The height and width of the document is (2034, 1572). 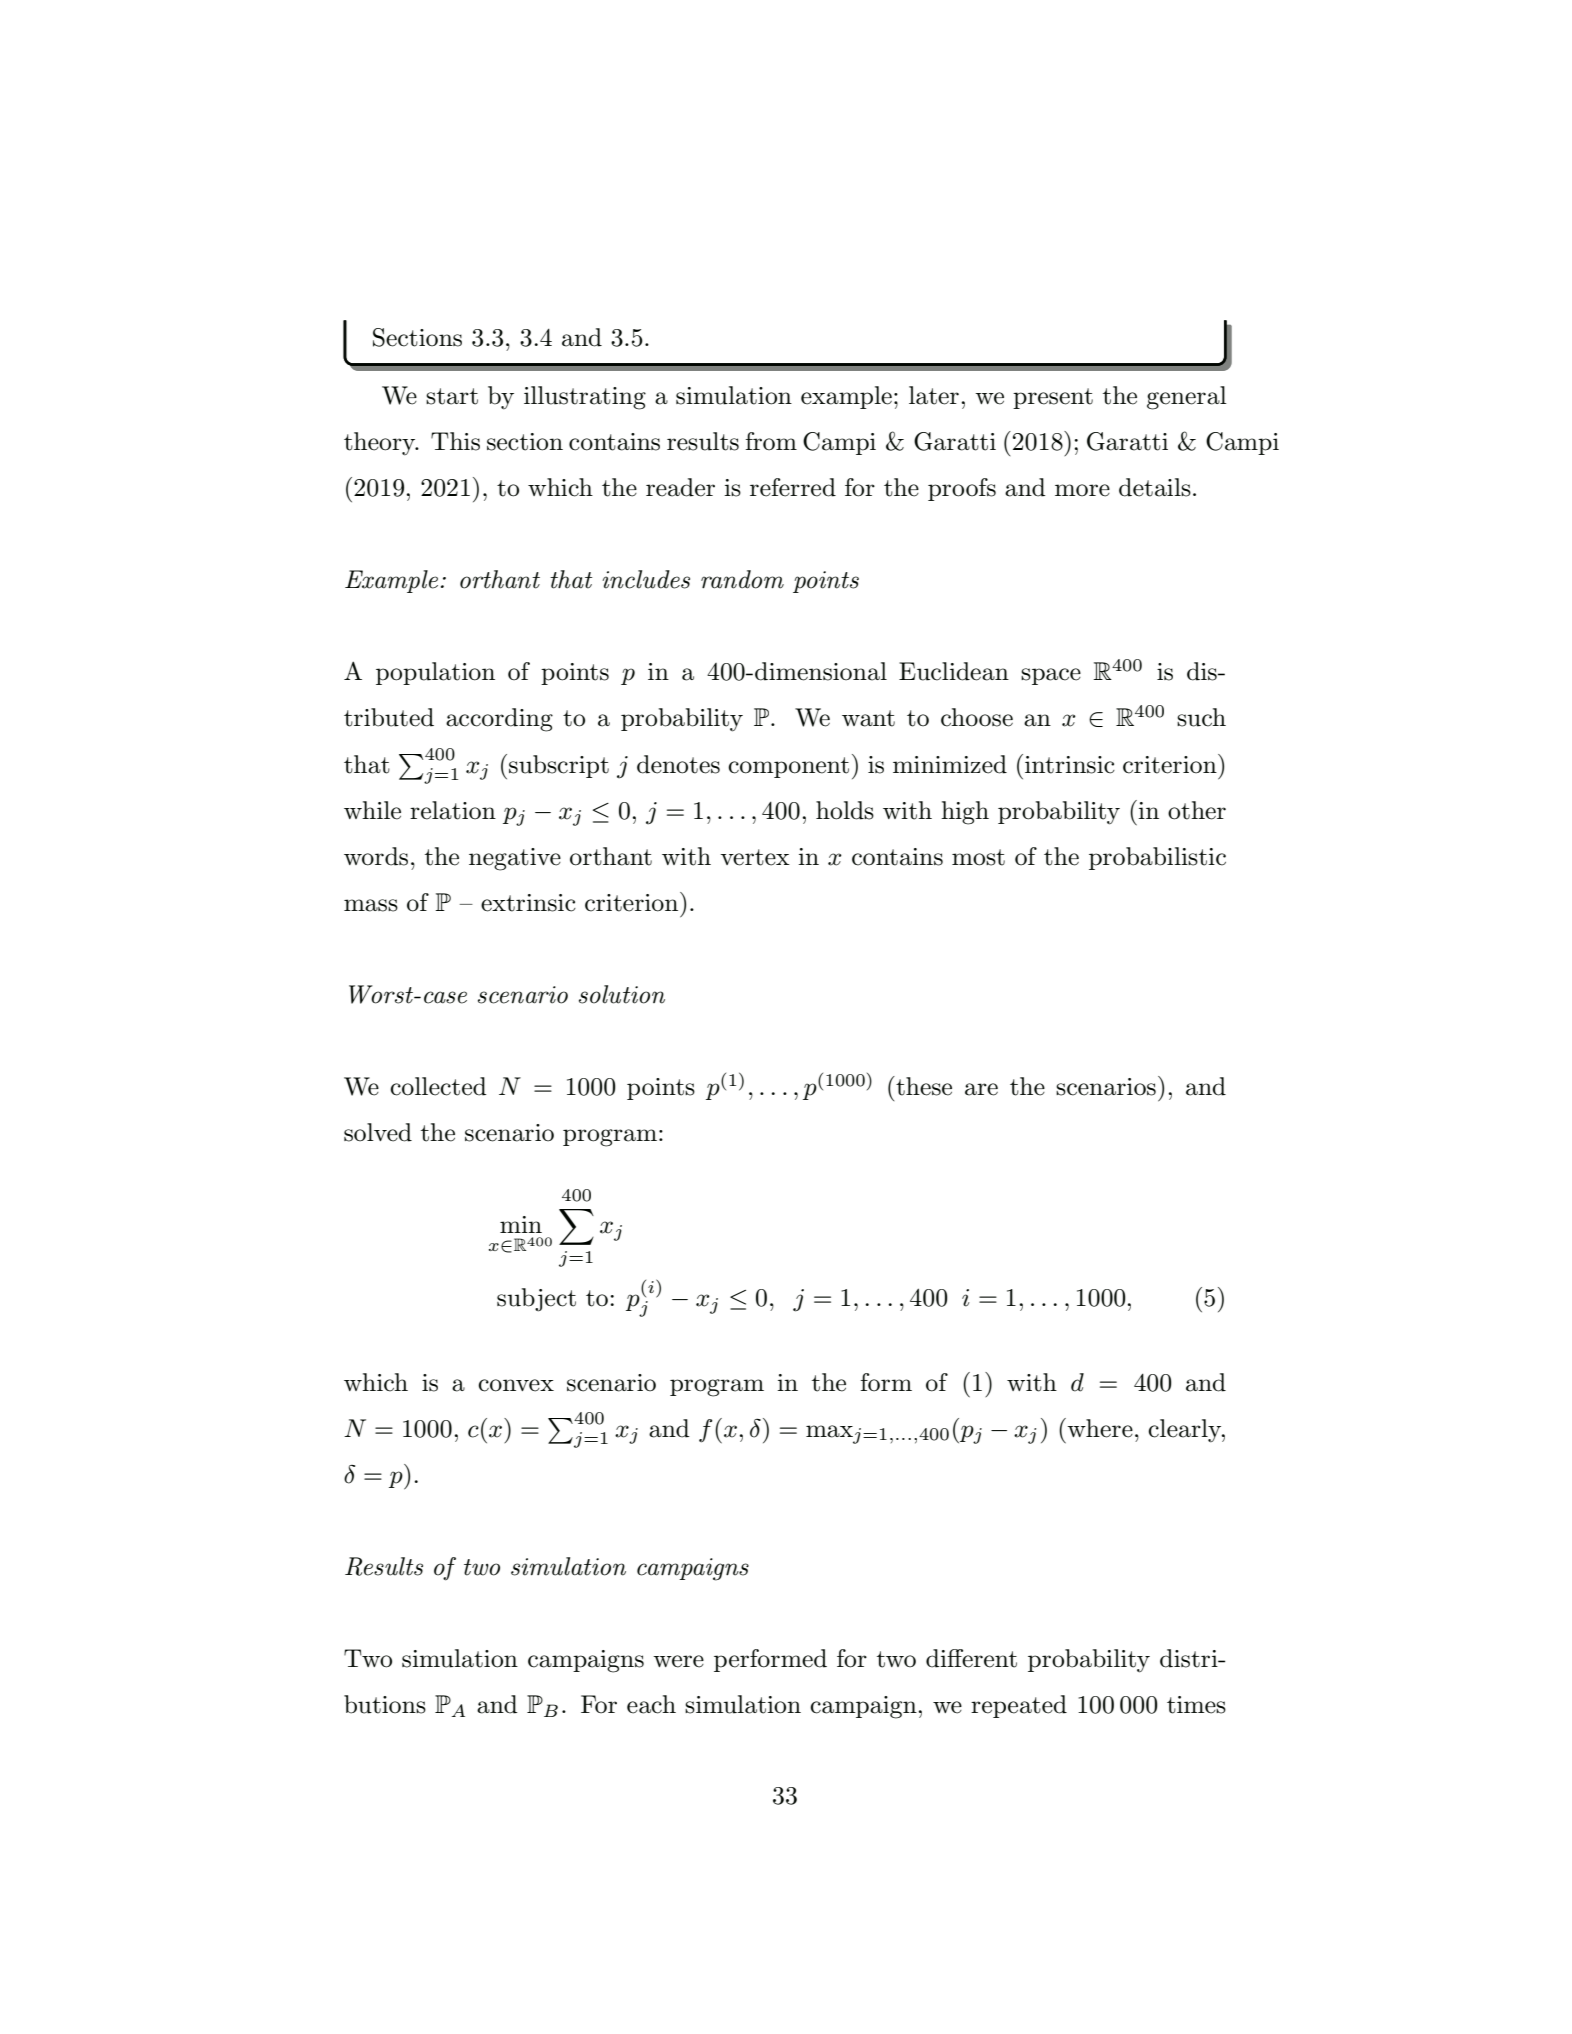 I want to click on This, so click(x=455, y=441).
